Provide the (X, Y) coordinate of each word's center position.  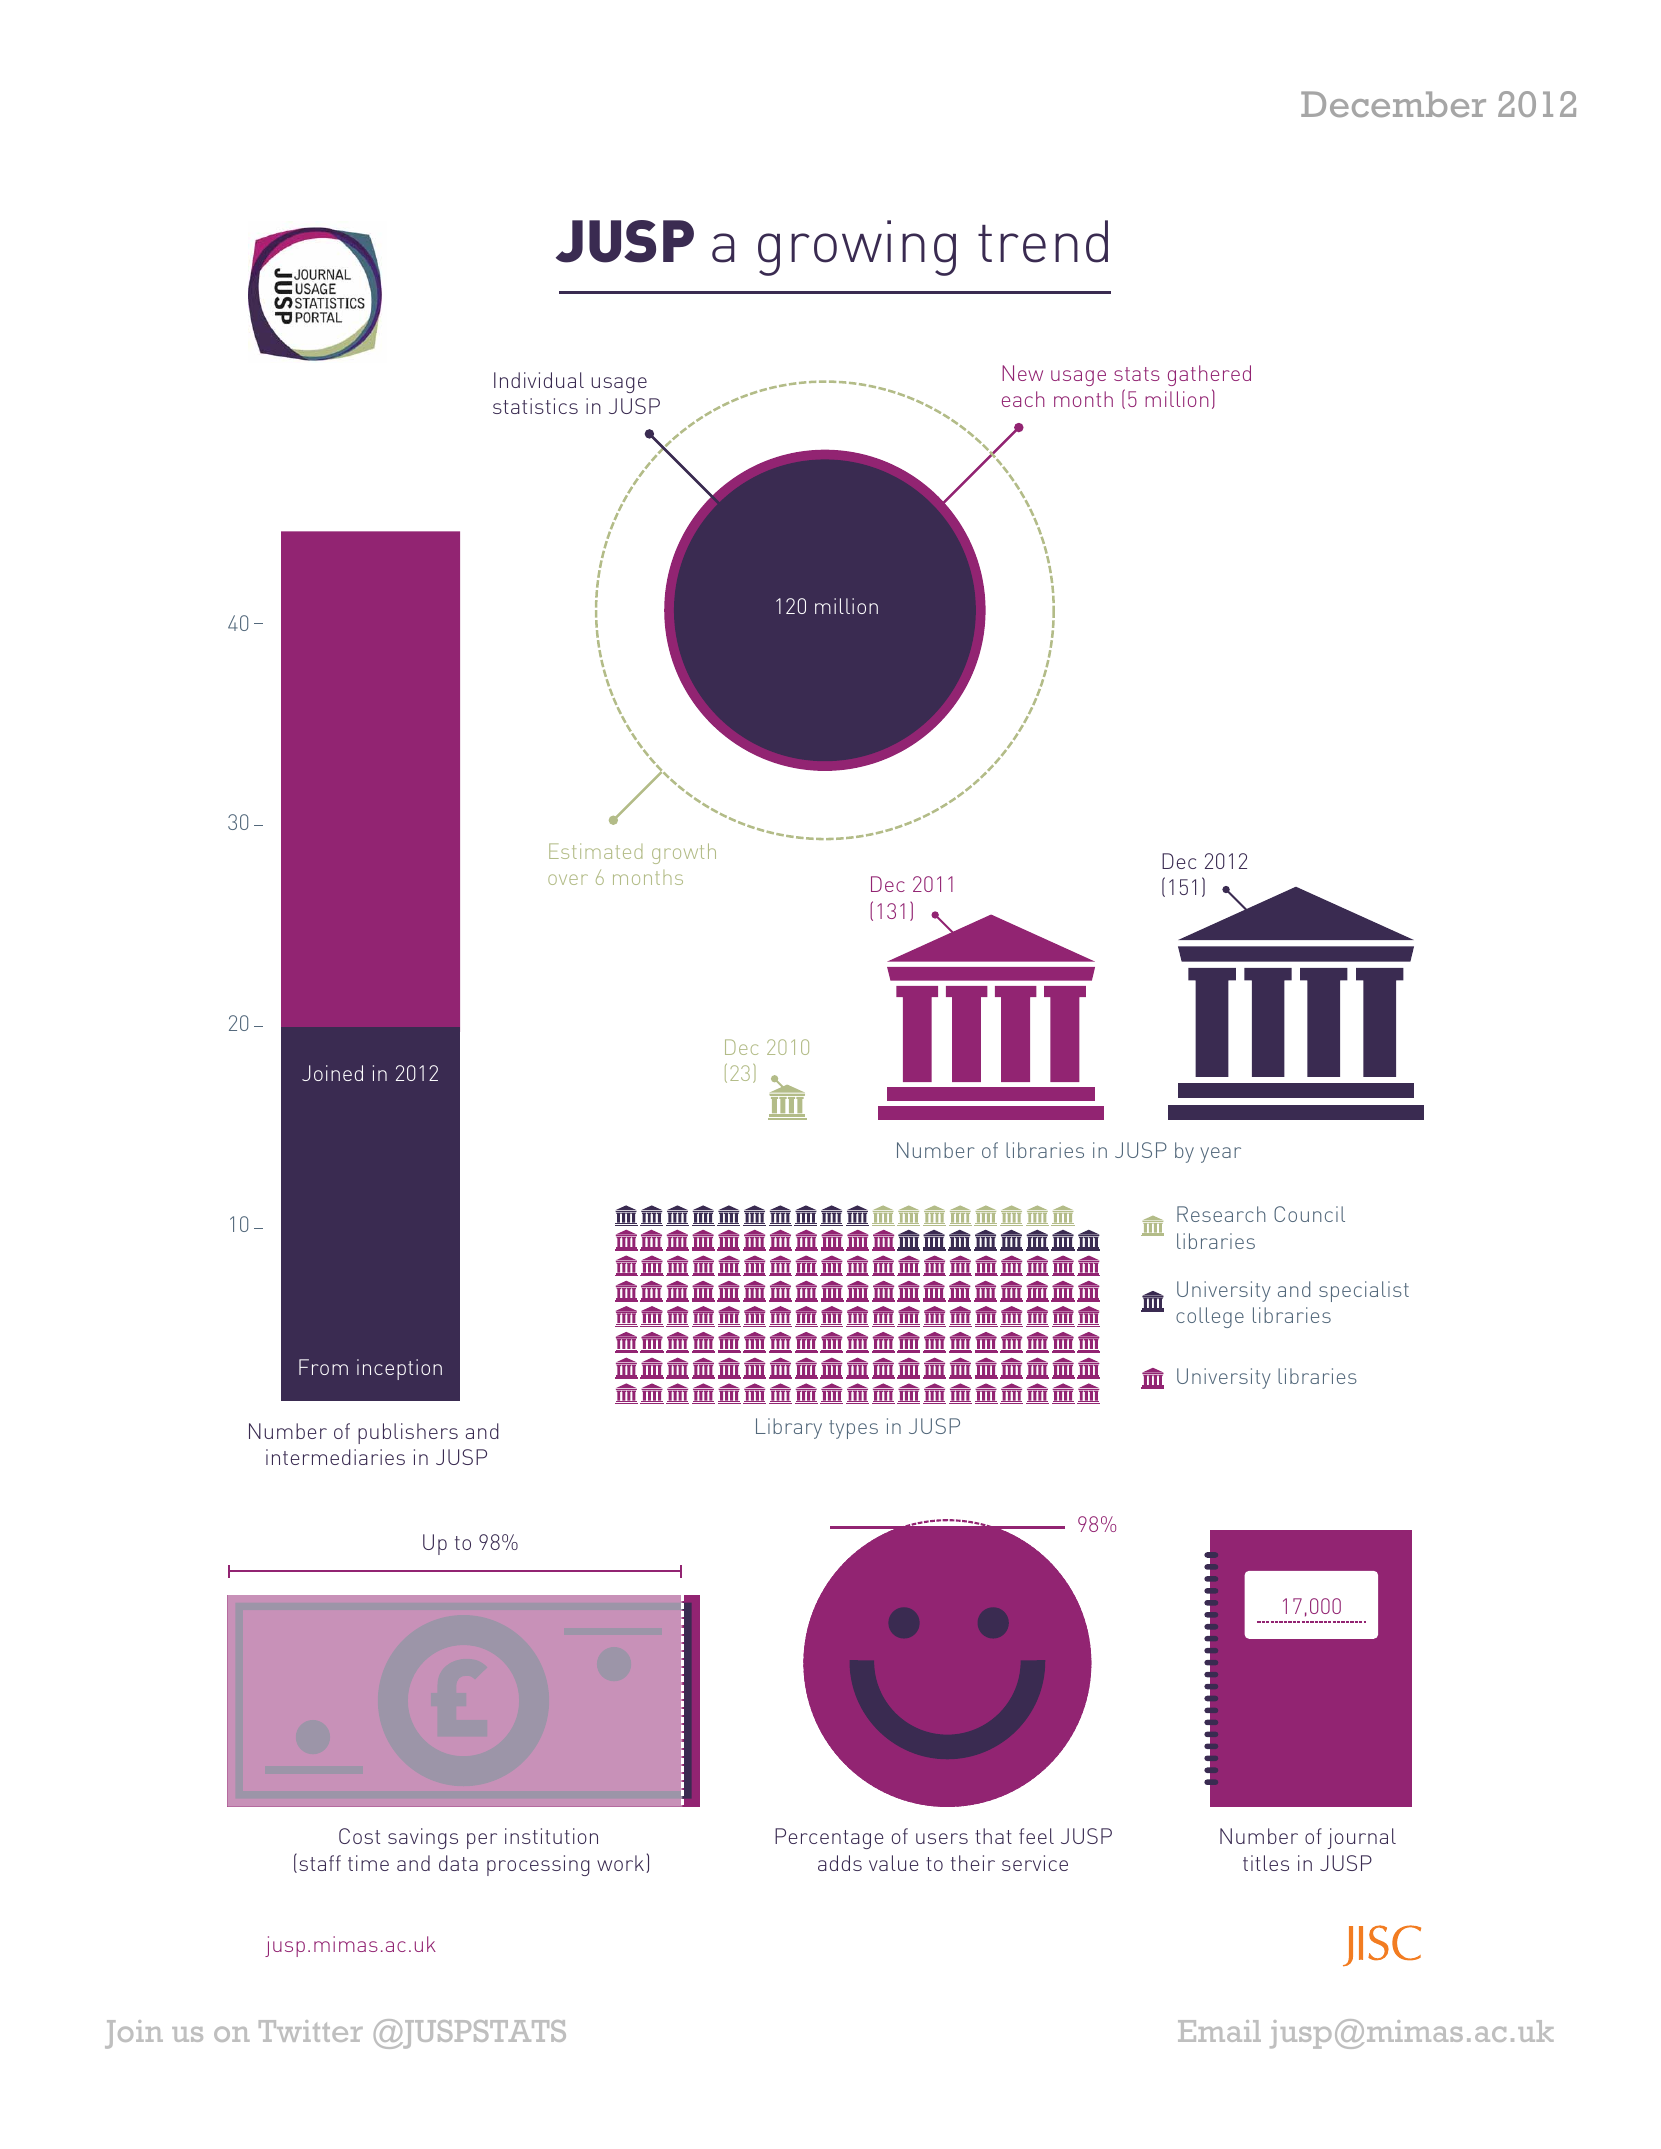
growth (684, 853)
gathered (1209, 375)
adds (840, 1863)
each (1023, 399)
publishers (408, 1433)
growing (857, 248)
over (568, 879)
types (853, 1429)
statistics (535, 406)
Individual (539, 380)
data (458, 1863)
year (1220, 1155)
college (1210, 1317)
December (1393, 104)
